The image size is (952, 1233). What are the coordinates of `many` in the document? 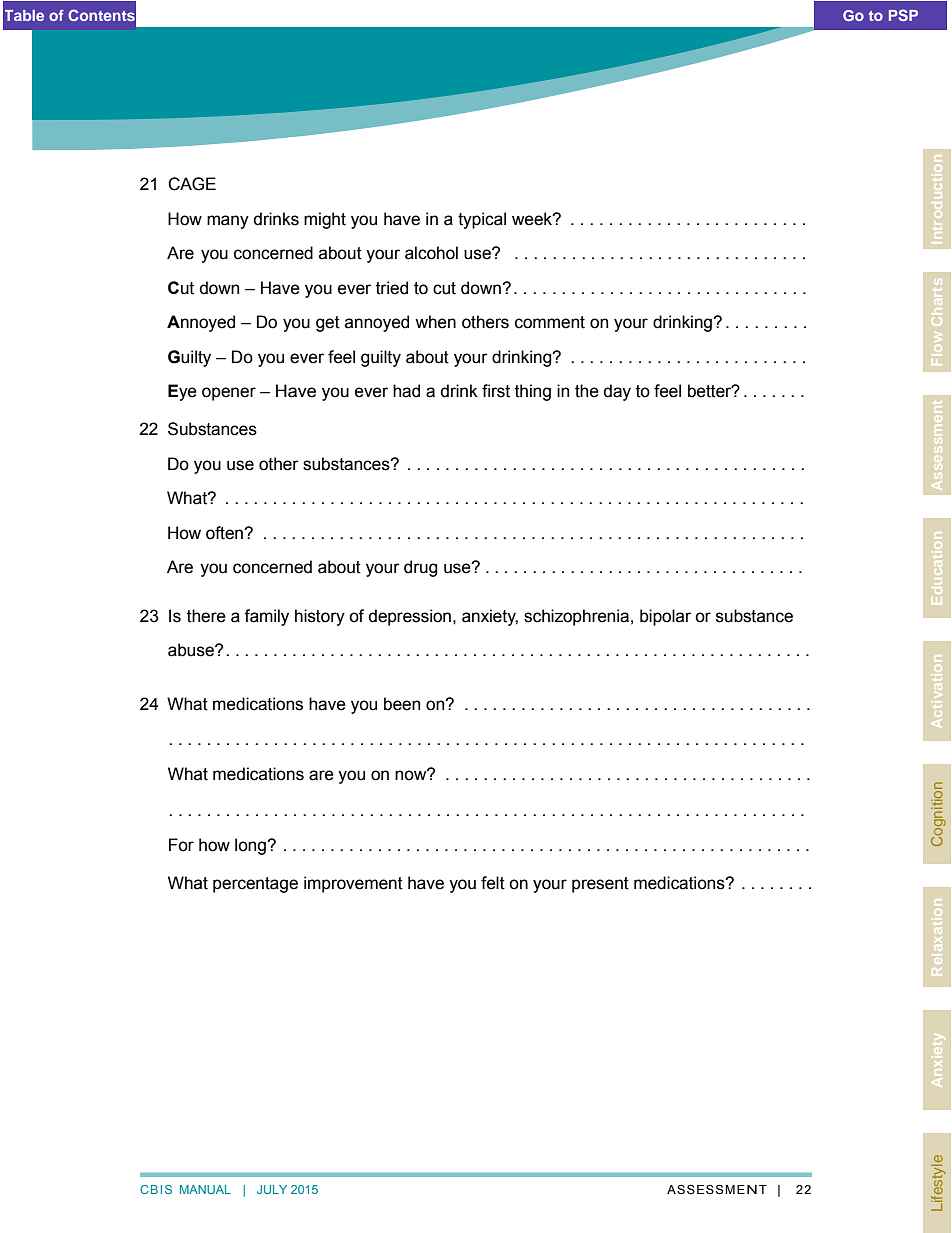 It's located at (228, 222).
